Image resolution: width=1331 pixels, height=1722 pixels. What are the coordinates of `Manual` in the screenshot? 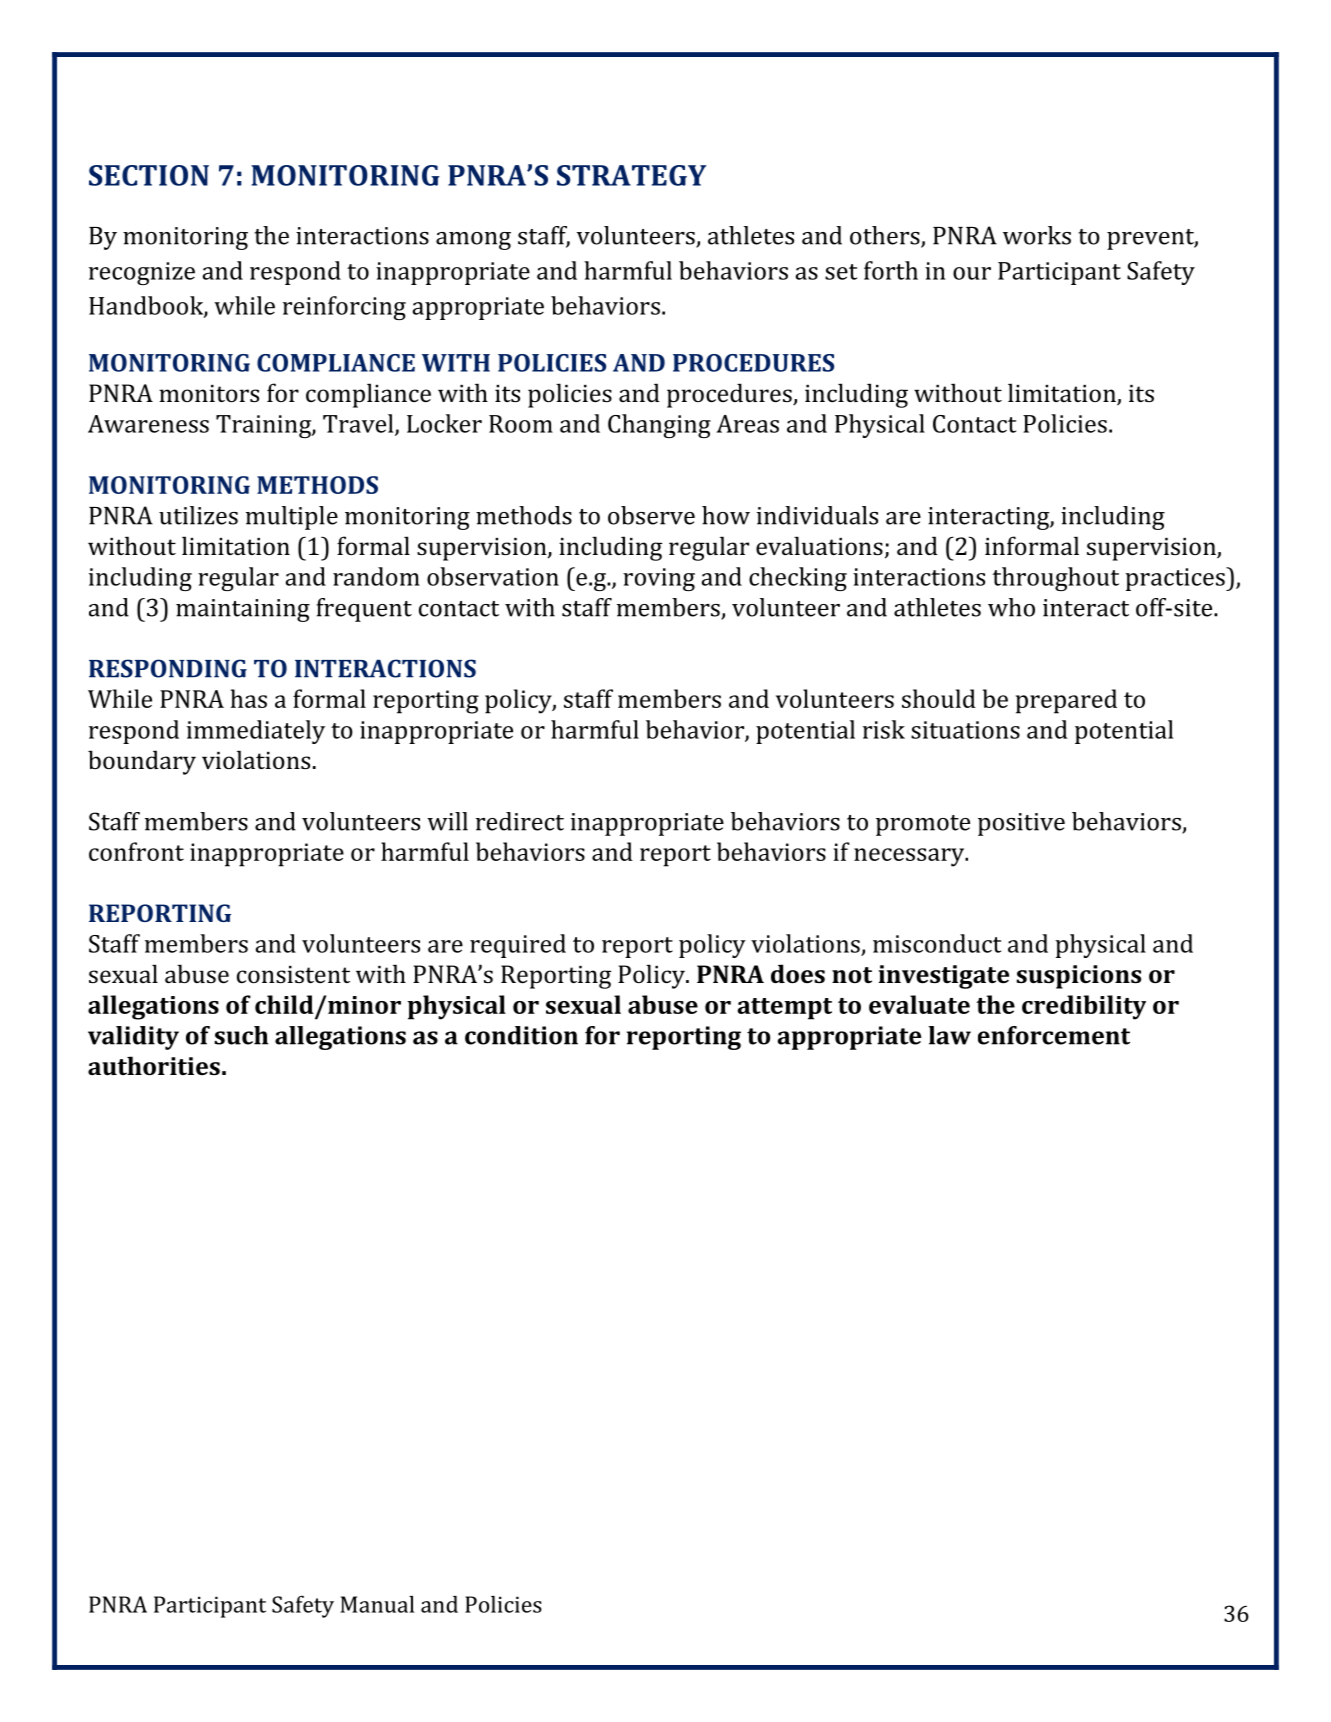 It's located at (377, 1604).
